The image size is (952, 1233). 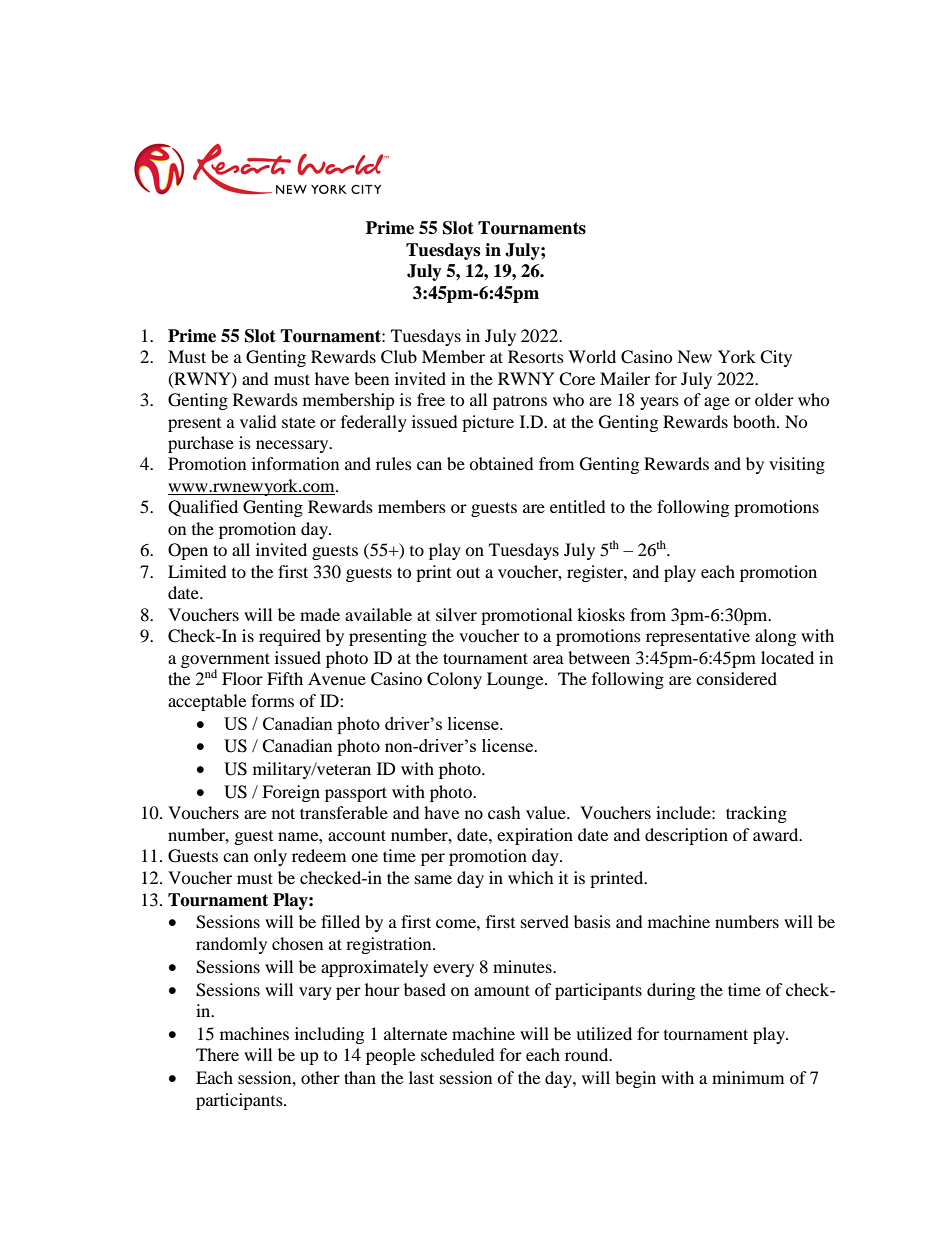 I want to click on cash, so click(x=504, y=812).
